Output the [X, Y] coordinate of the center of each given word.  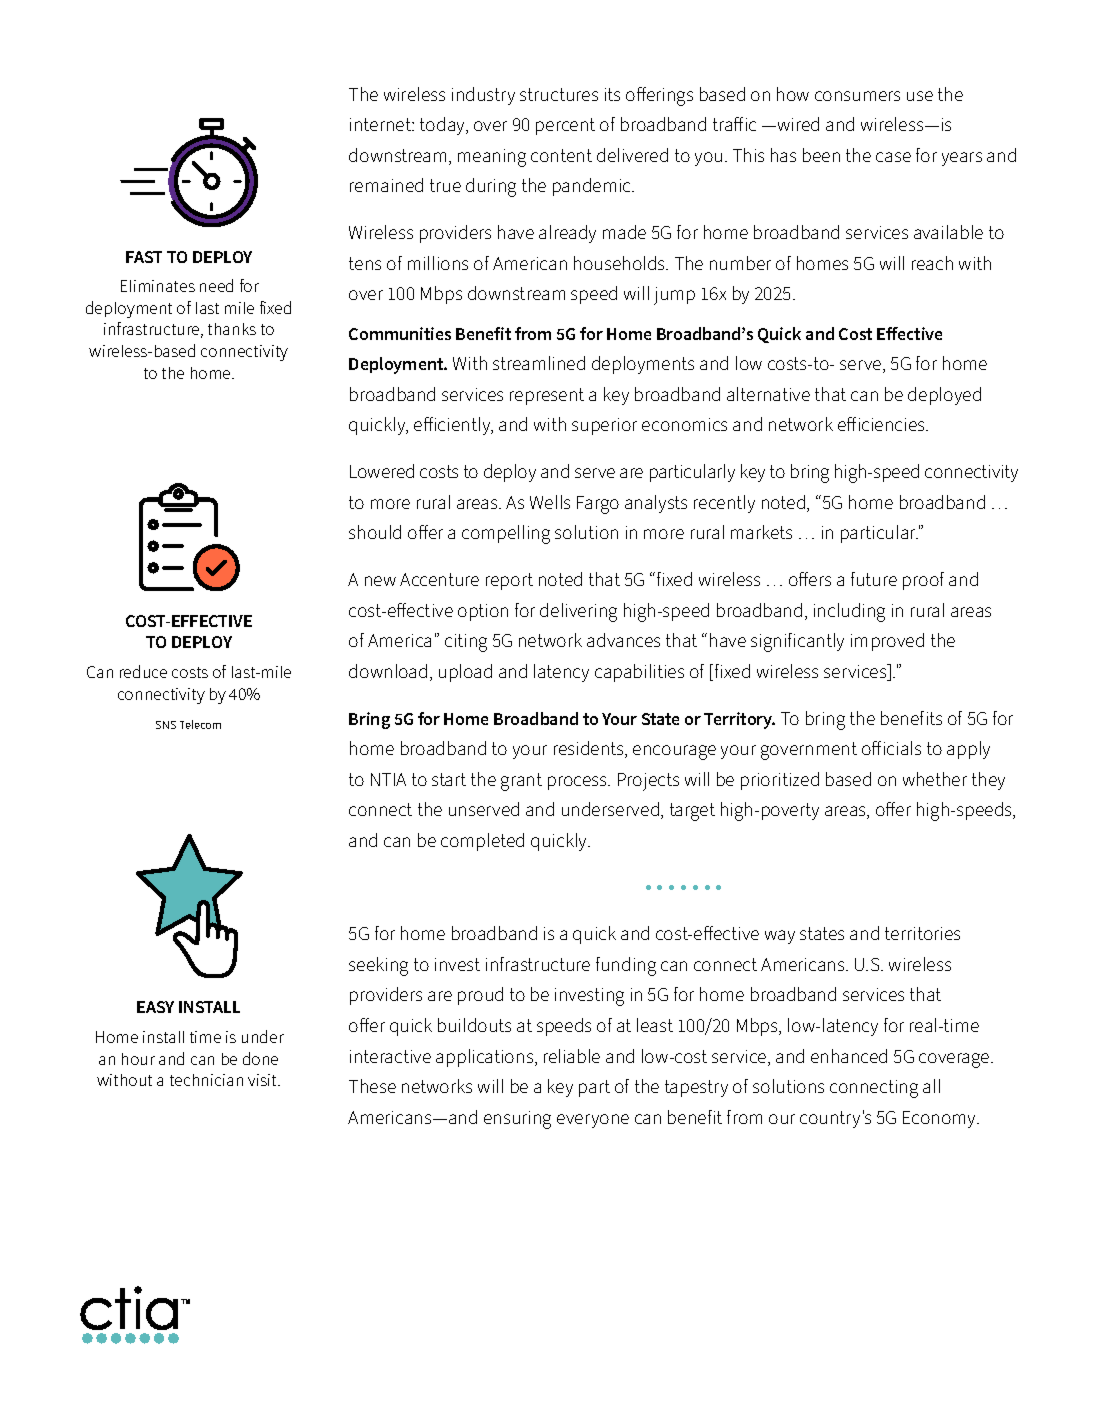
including [849, 612]
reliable [572, 1056]
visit [263, 1080]
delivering [578, 612]
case [893, 157]
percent [565, 126]
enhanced [849, 1056]
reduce [143, 671]
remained [386, 185]
